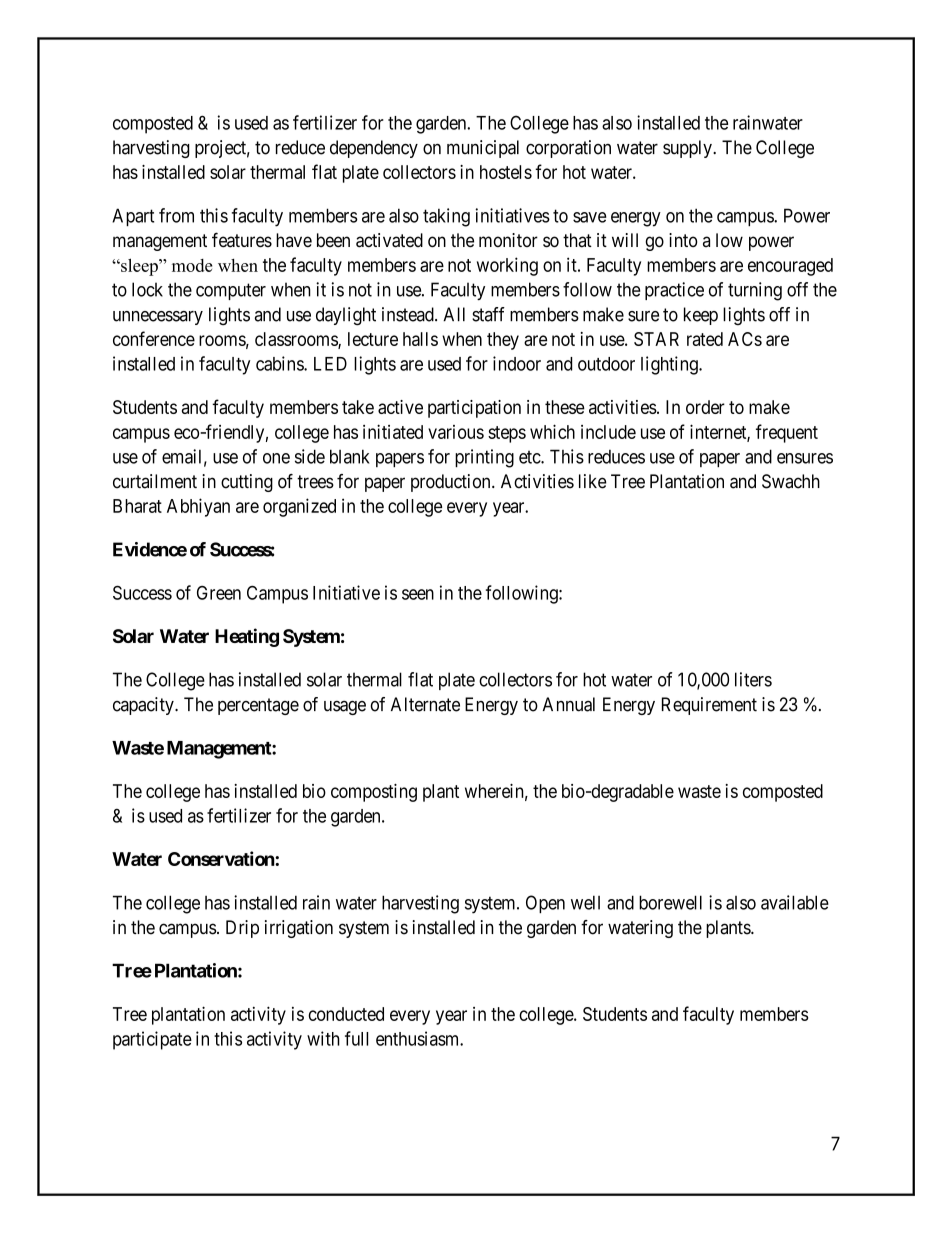  What do you see at coordinates (374, 793) in the page?
I see `composting` at bounding box center [374, 793].
